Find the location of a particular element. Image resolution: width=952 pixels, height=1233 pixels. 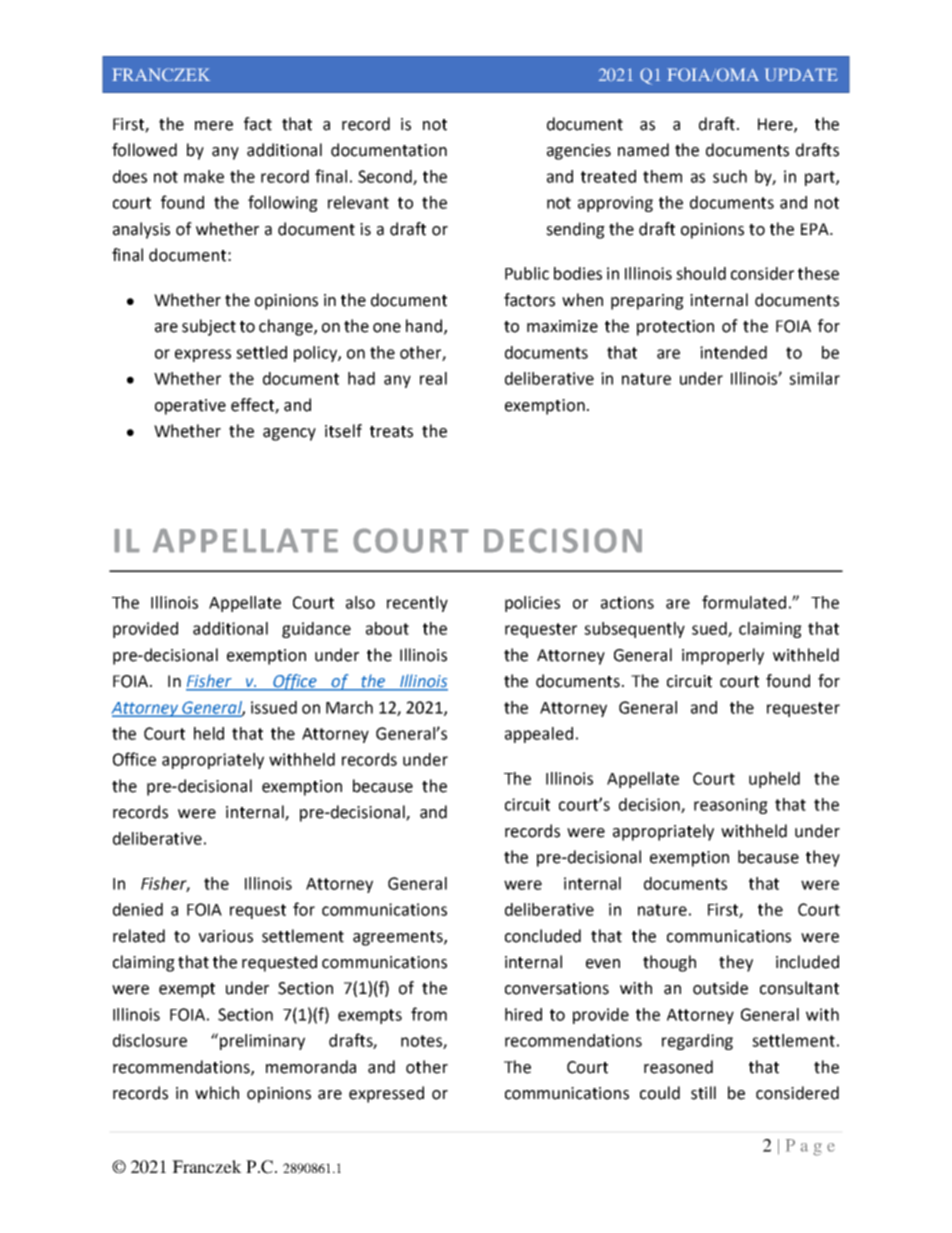

which is located at coordinates (217, 1093).
